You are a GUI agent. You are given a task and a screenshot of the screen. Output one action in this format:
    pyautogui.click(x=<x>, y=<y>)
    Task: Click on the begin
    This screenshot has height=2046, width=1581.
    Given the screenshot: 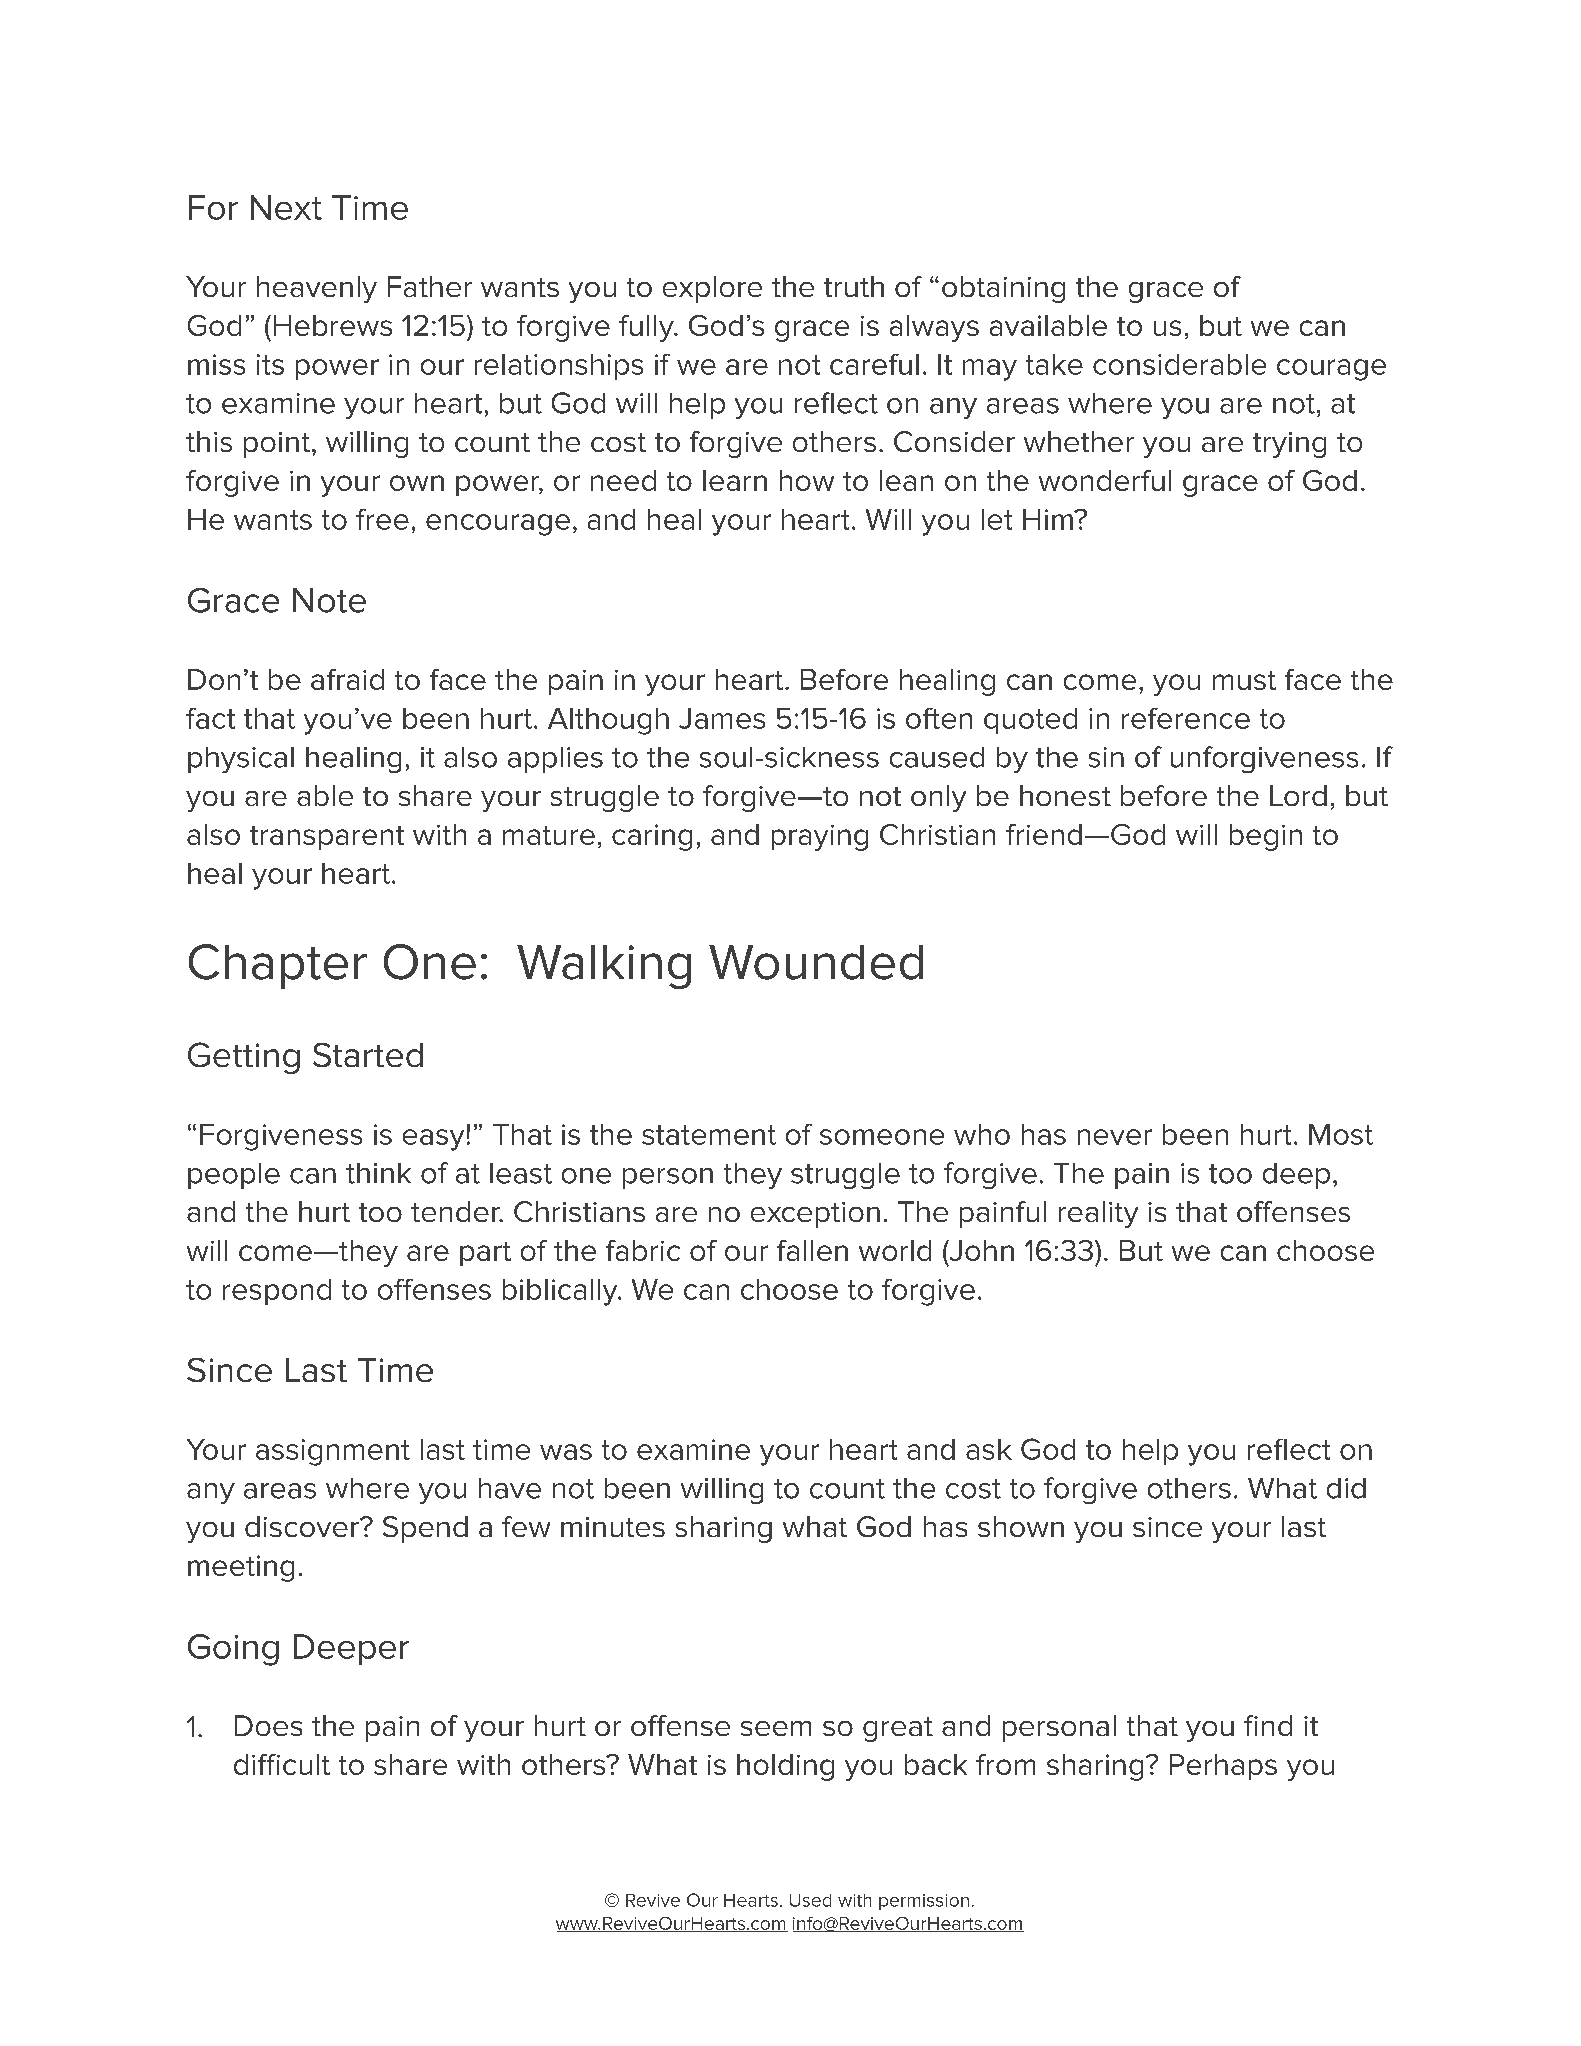 What is the action you would take?
    pyautogui.click(x=1266, y=837)
